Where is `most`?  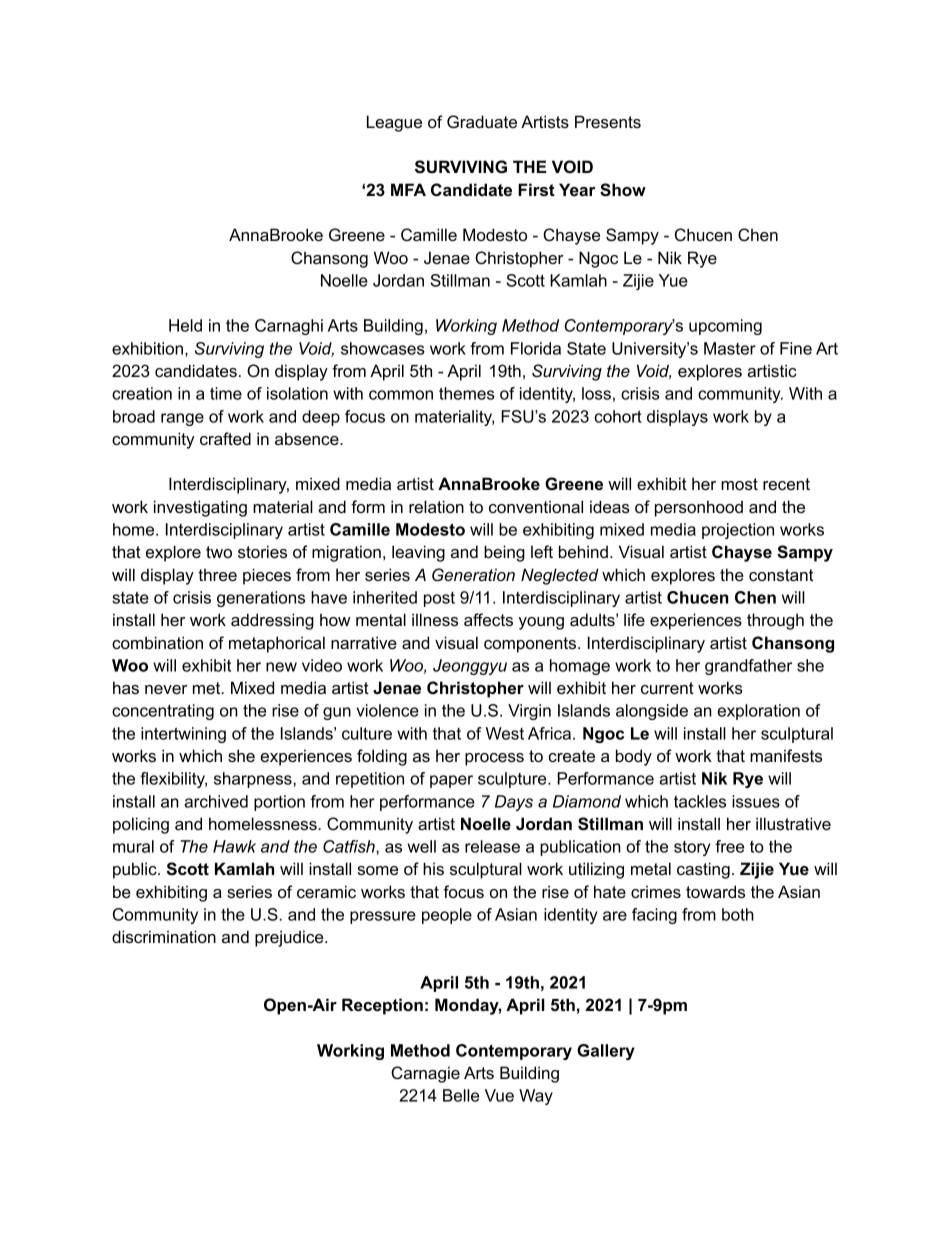 most is located at coordinates (739, 484).
